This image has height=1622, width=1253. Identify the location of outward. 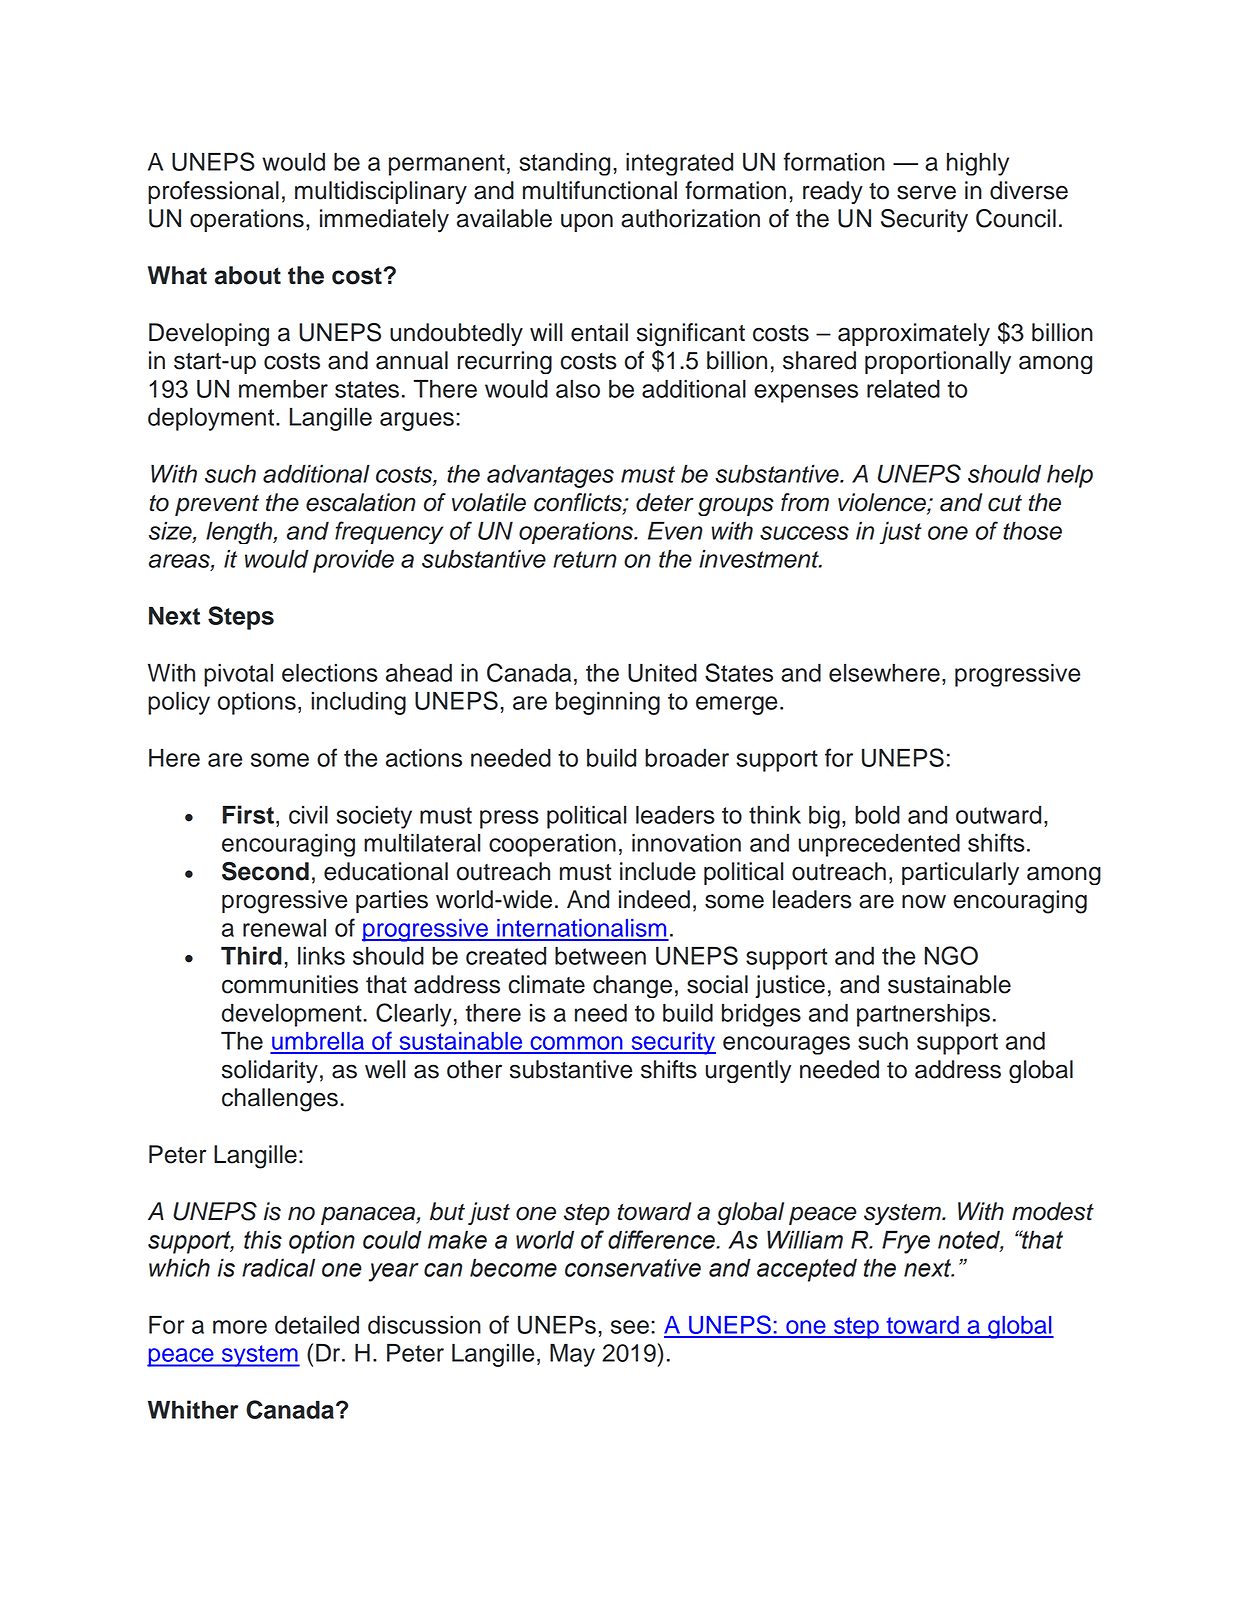
(998, 815).
